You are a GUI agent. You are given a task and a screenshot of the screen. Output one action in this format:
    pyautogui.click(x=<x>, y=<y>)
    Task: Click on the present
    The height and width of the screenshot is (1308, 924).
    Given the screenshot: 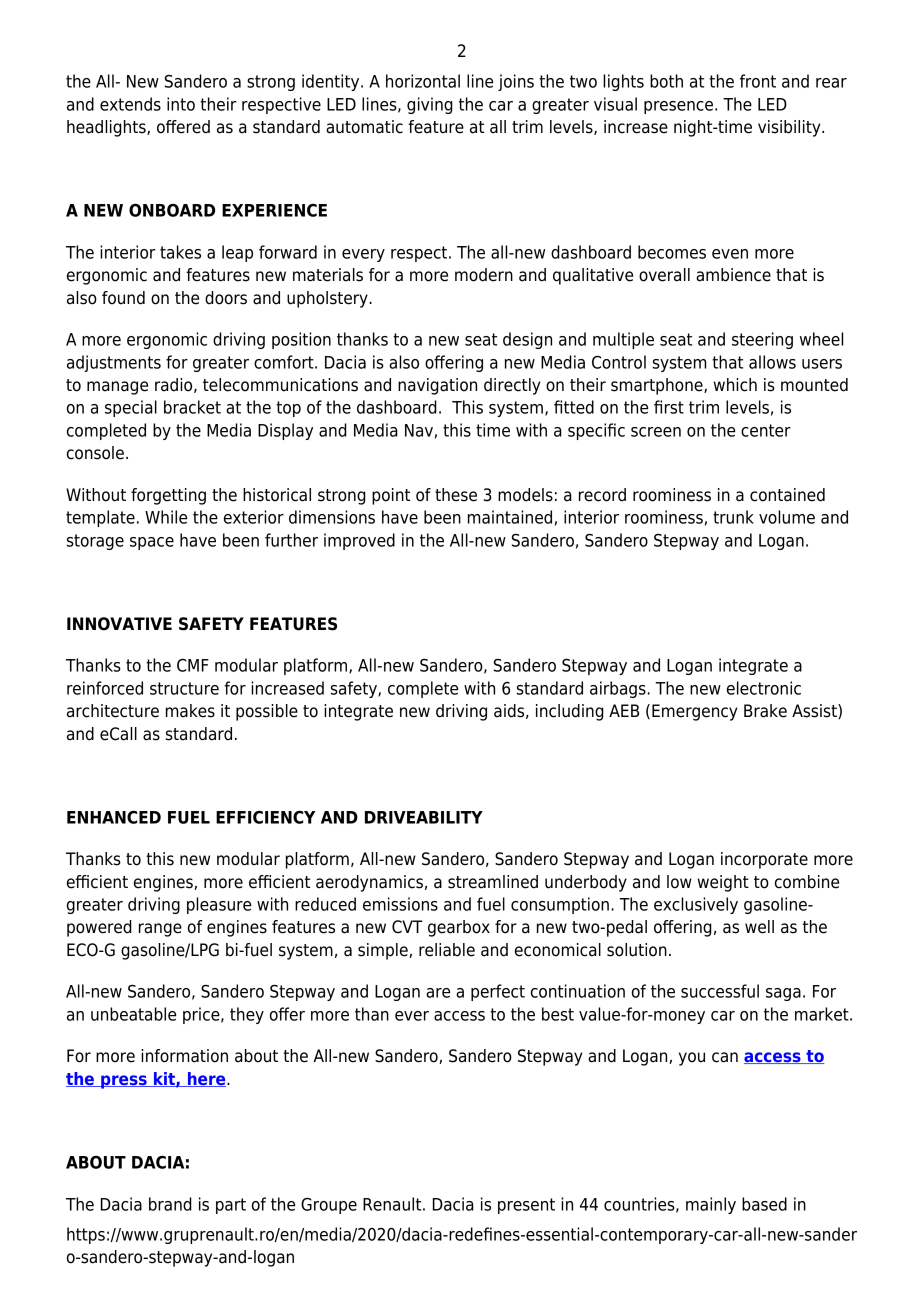 What is the action you would take?
    pyautogui.click(x=526, y=1206)
